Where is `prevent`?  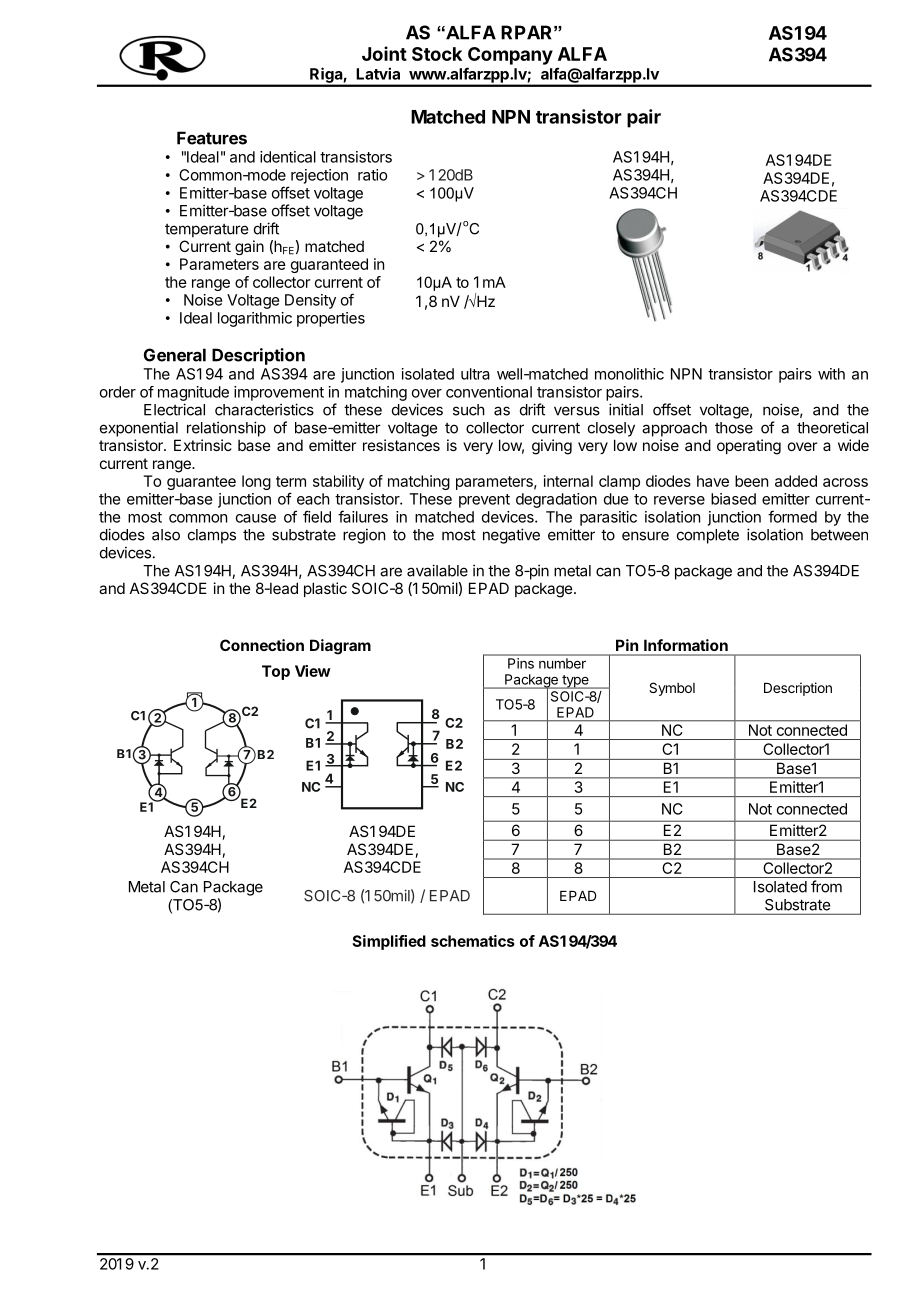
prevent is located at coordinates (484, 501).
